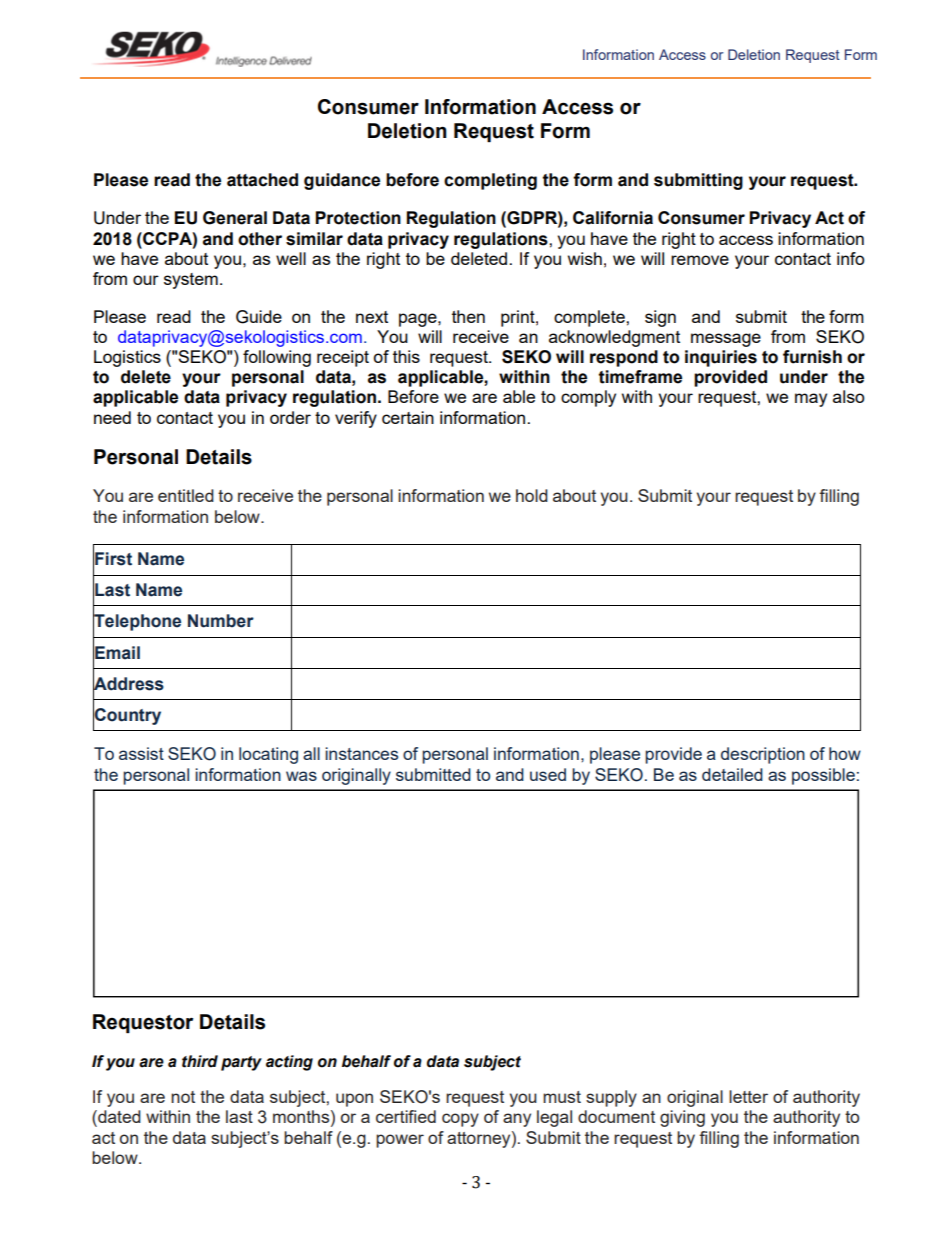 The width and height of the screenshot is (952, 1233). Describe the element at coordinates (732, 774) in the screenshot. I see `detailed` at that location.
